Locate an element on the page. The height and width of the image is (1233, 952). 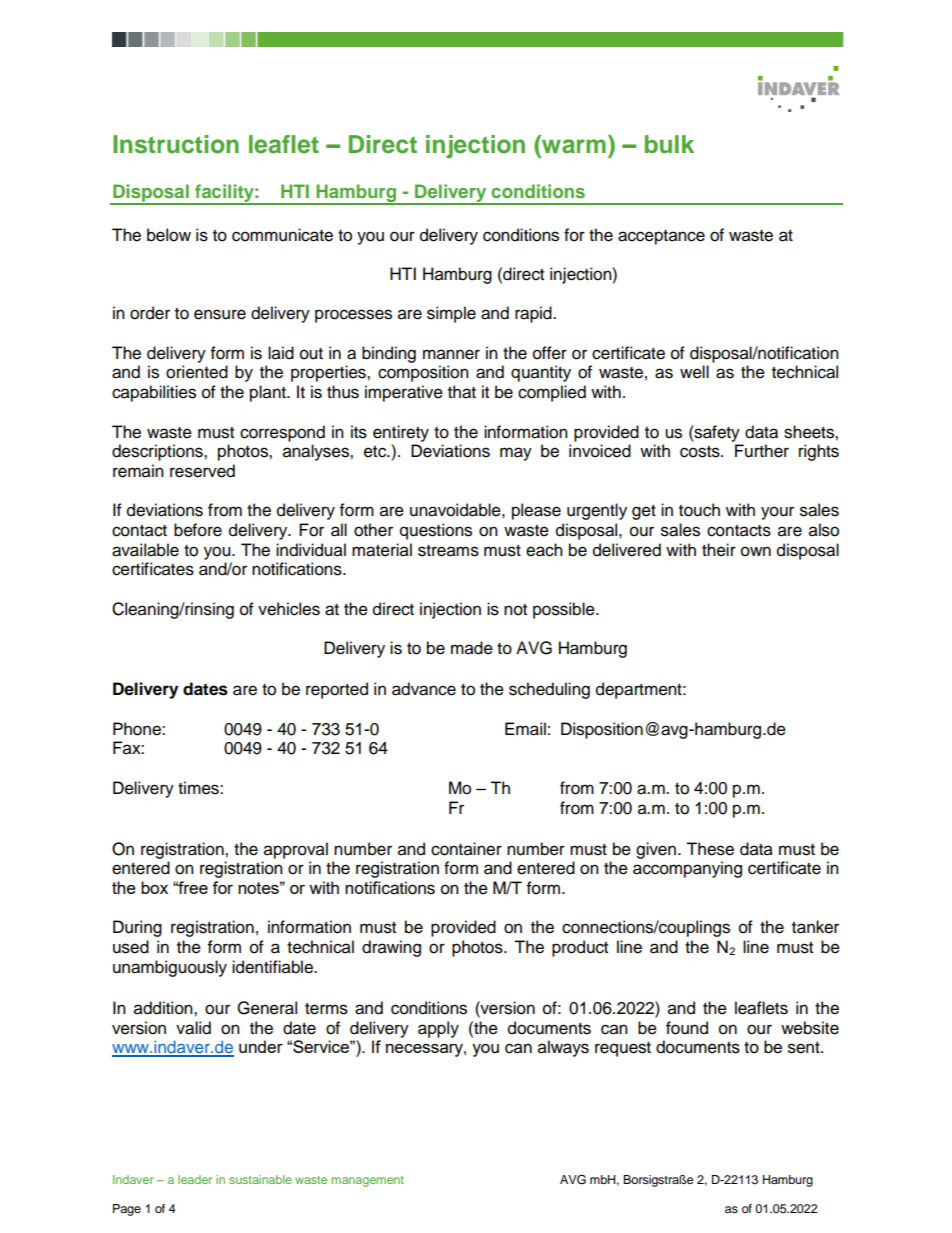
container is located at coordinates (466, 849).
